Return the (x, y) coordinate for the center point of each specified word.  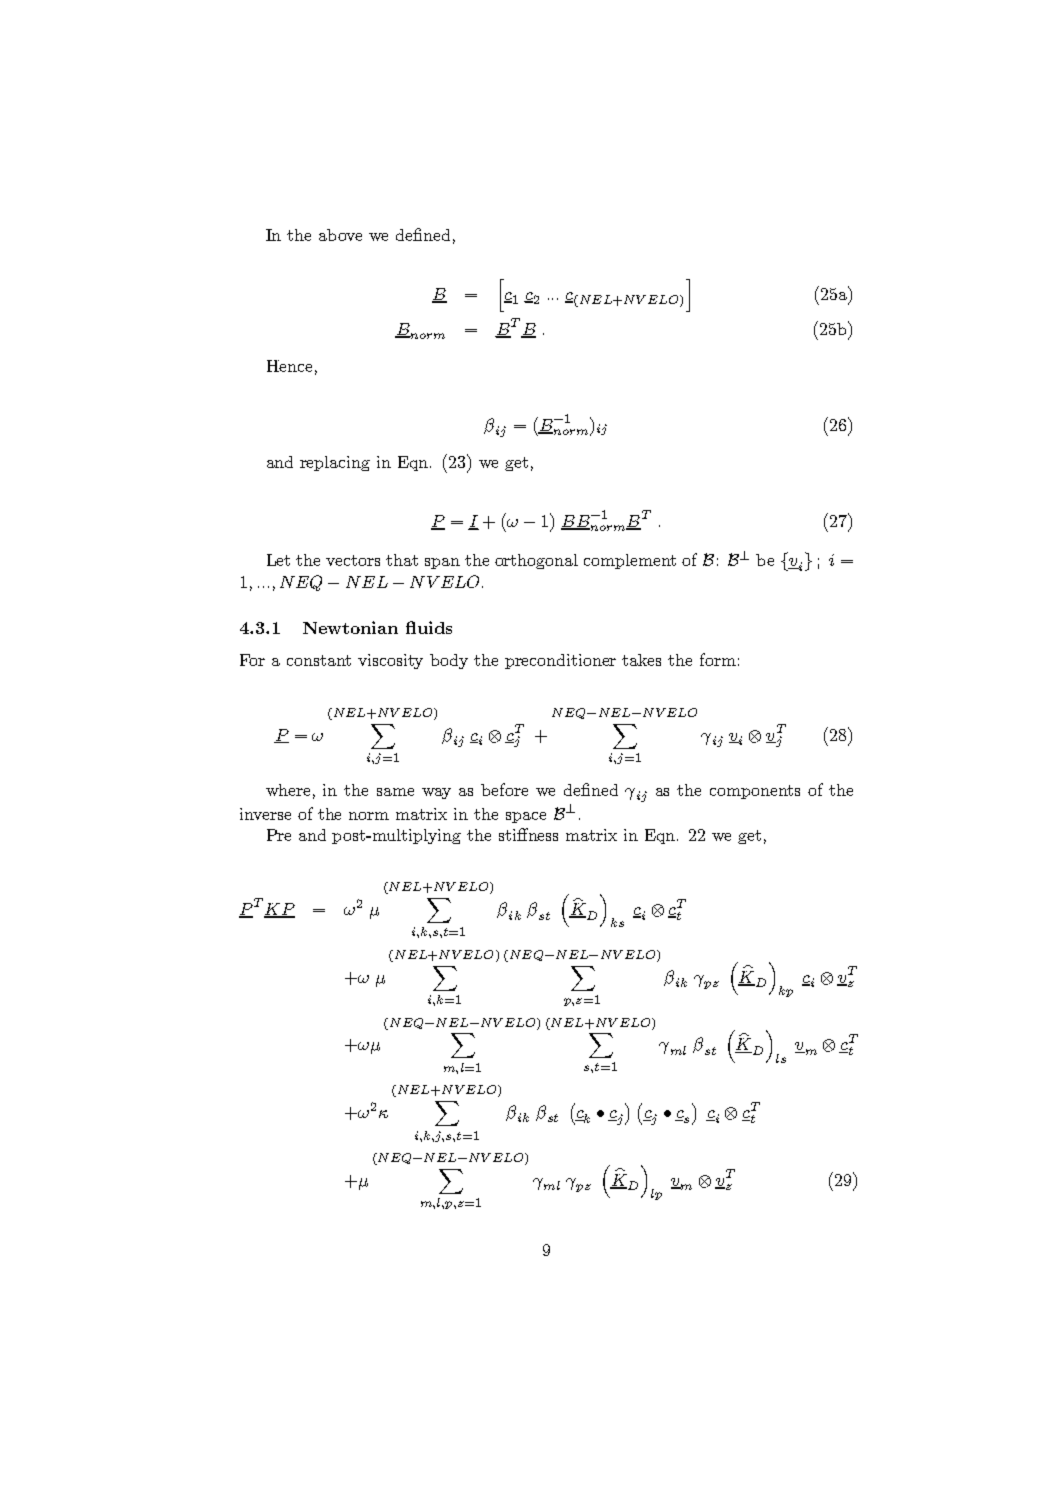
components (755, 792)
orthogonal (536, 561)
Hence (289, 366)
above (340, 235)
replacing (335, 463)
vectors (353, 560)
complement (630, 561)
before (504, 789)
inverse (265, 814)
